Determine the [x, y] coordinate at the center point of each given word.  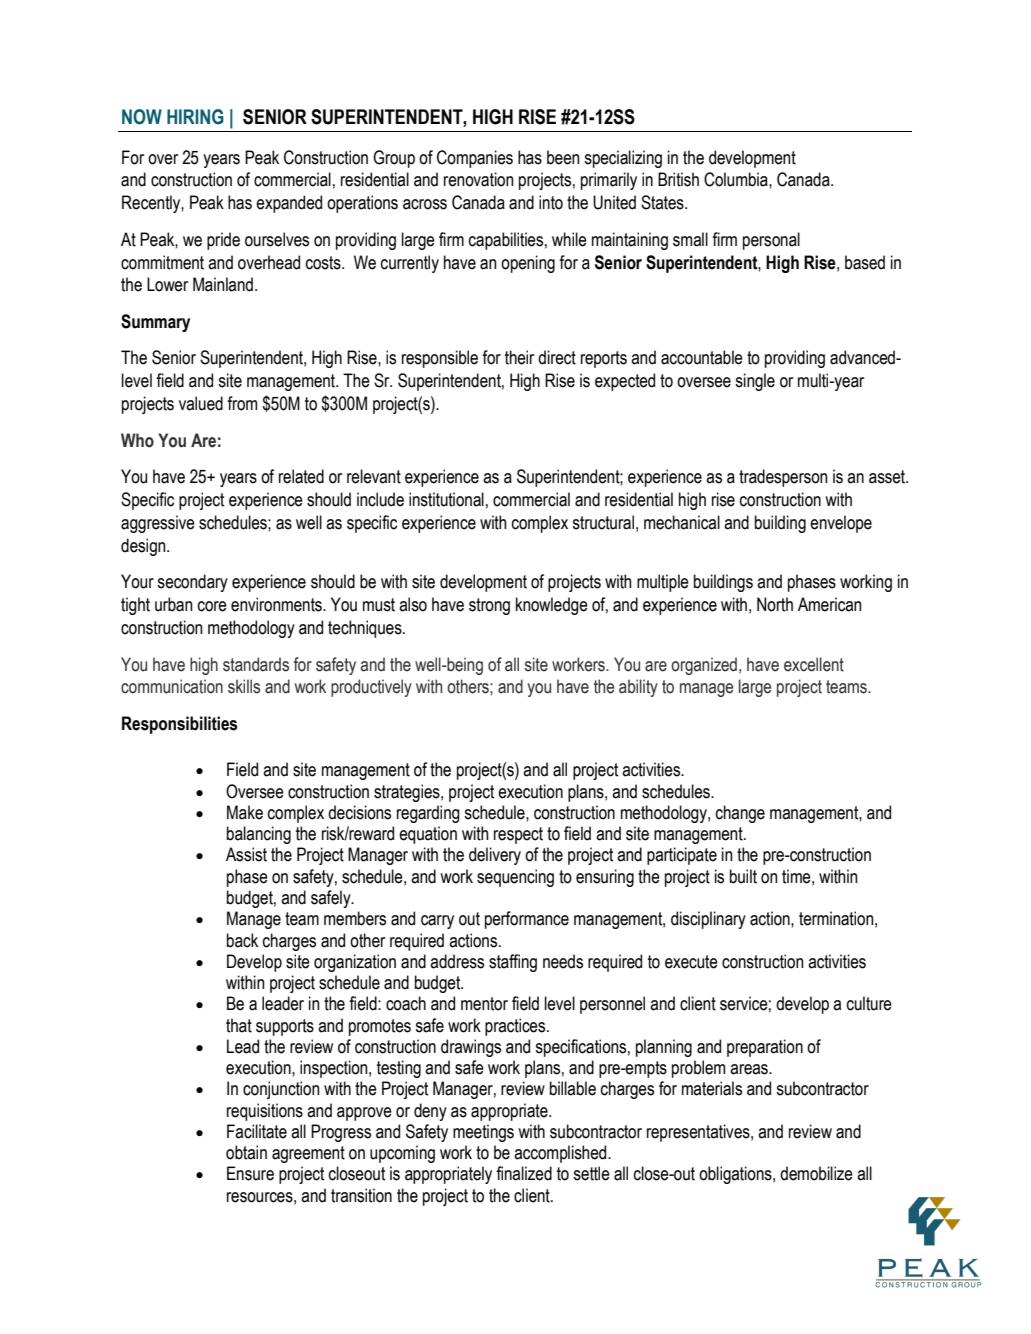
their [519, 357]
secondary [192, 583]
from [242, 403]
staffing [513, 963]
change [740, 814]
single [755, 382]
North [775, 604]
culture [869, 1003]
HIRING [195, 117]
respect [518, 835]
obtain [246, 1152]
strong [489, 606]
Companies [475, 159]
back [242, 940]
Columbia [737, 179]
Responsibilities [179, 725]
